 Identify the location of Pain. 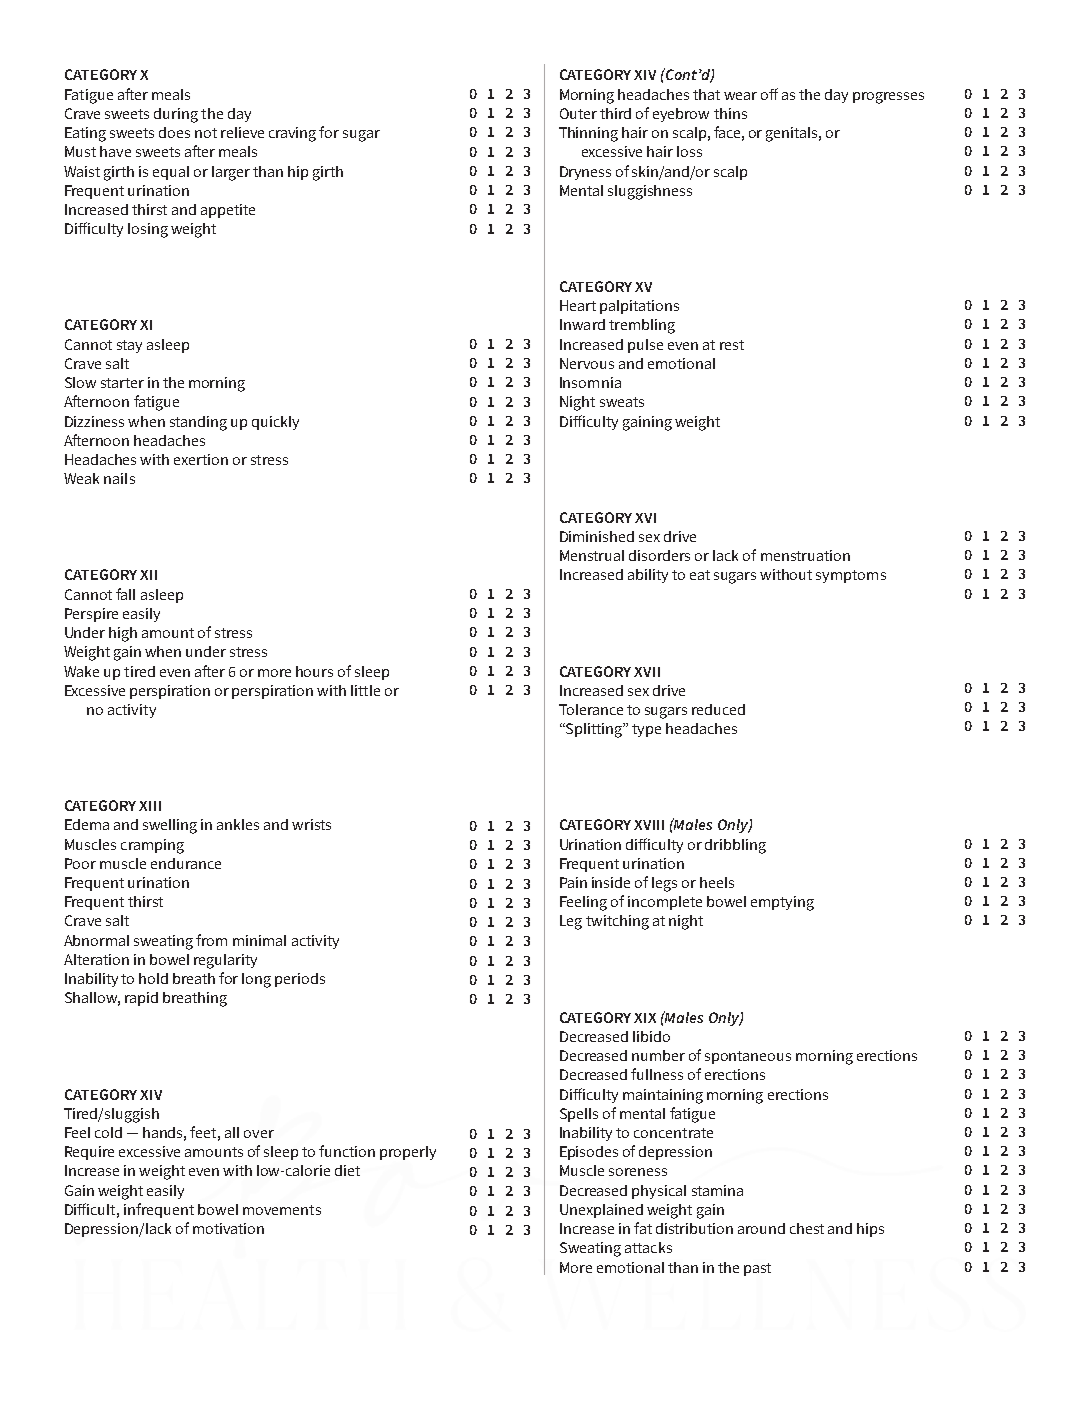
(573, 882).
